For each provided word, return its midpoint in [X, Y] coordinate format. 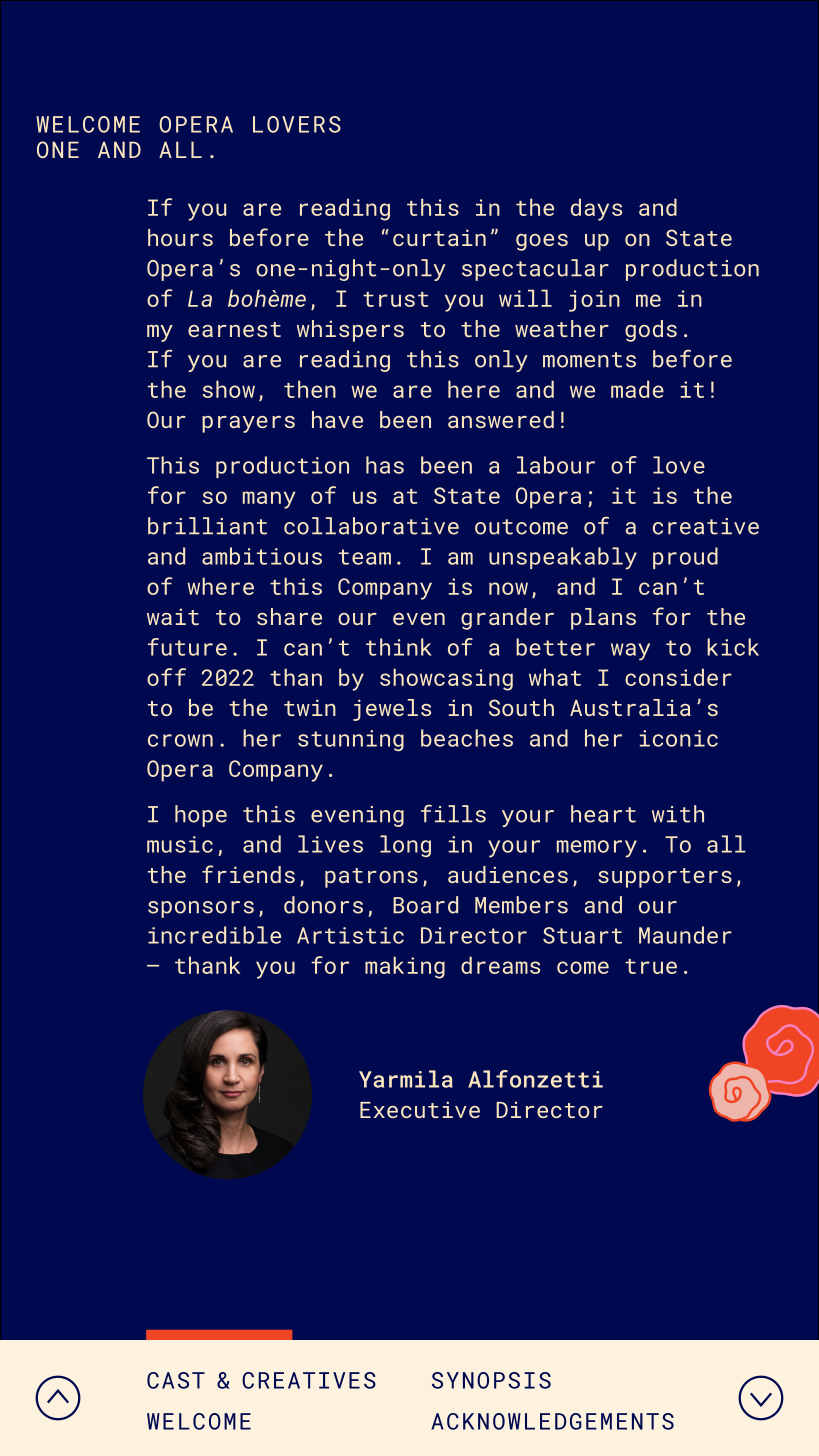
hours [180, 237]
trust [395, 299]
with [678, 814]
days [596, 209]
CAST [176, 1380]
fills [453, 813]
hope [201, 816]
